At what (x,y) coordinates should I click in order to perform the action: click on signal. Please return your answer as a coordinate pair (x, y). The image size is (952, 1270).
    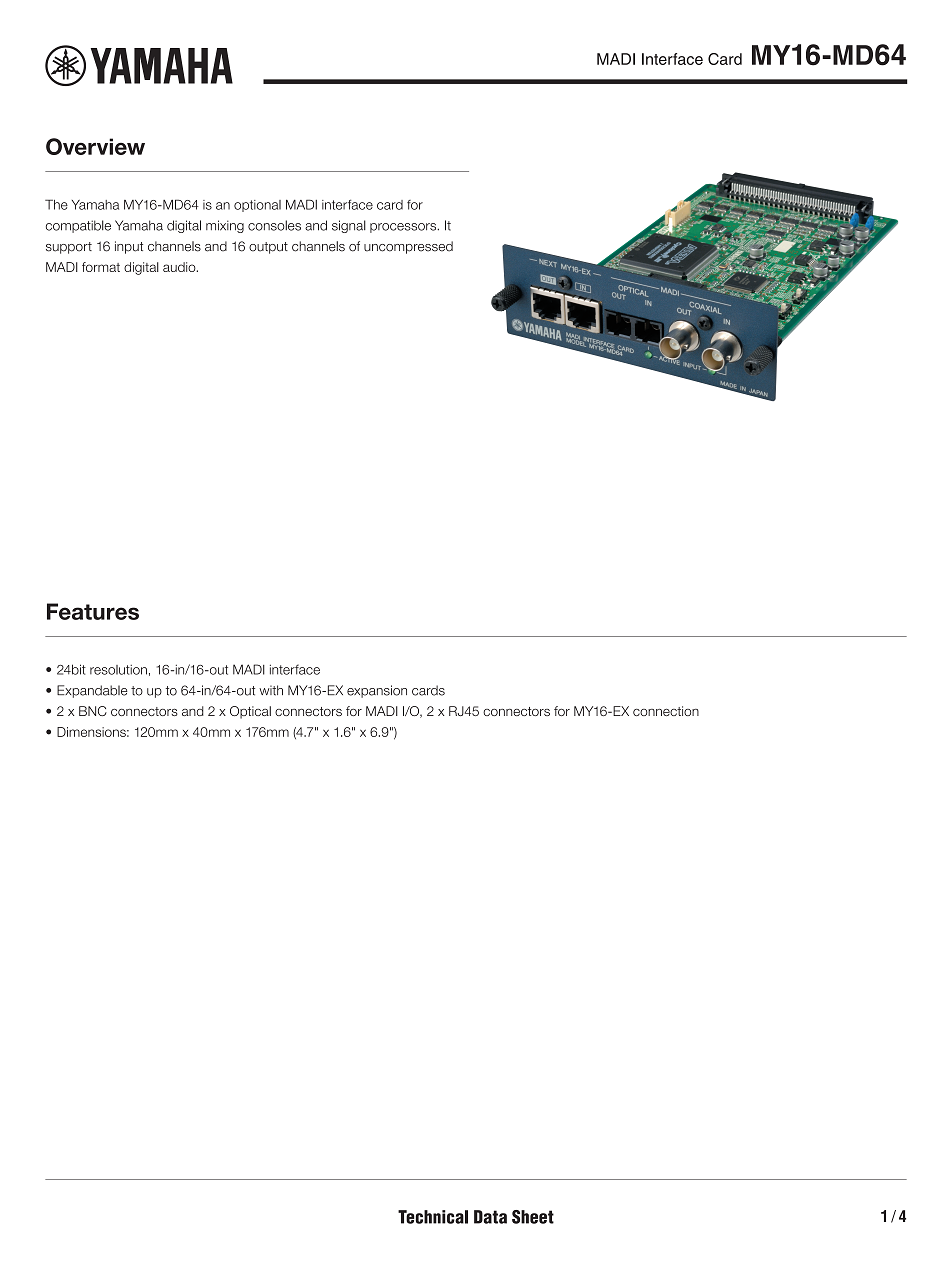
    Looking at the image, I should click on (349, 226).
